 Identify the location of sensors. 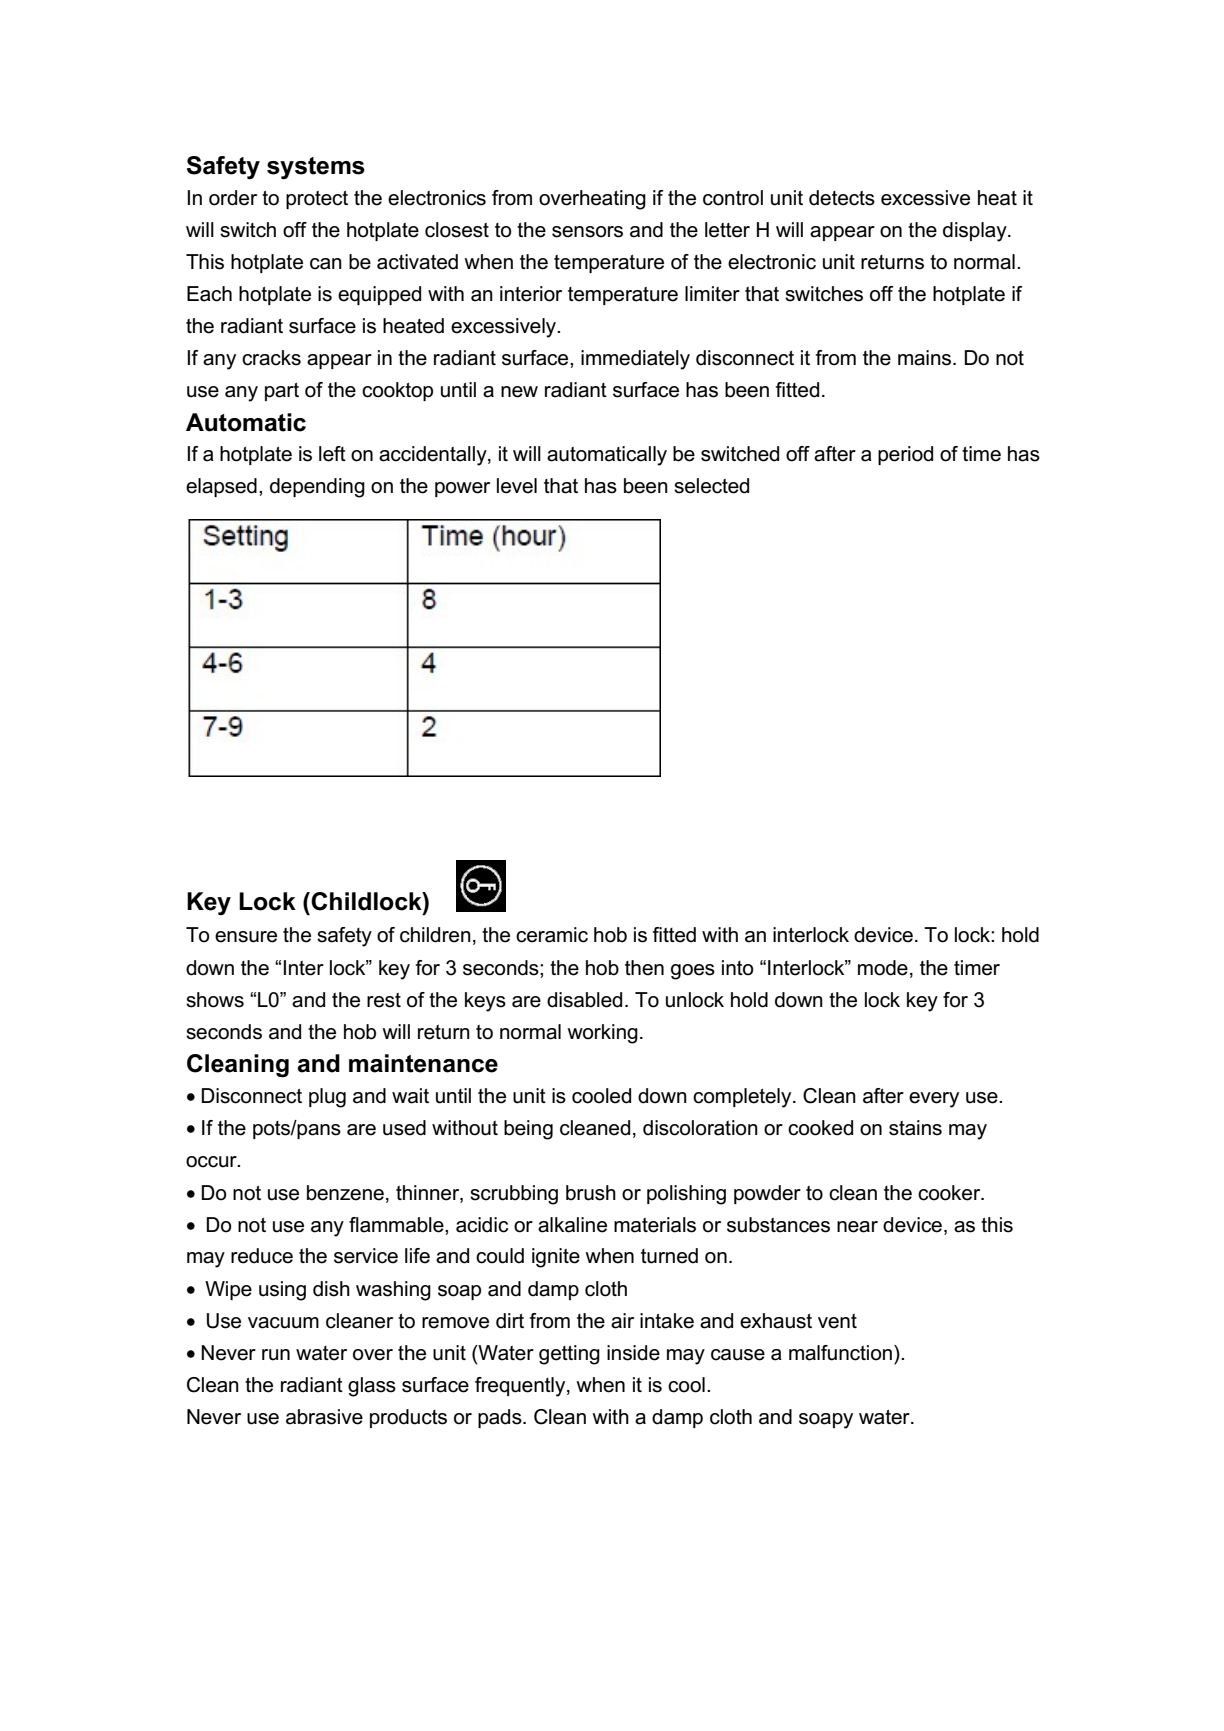
(587, 232).
